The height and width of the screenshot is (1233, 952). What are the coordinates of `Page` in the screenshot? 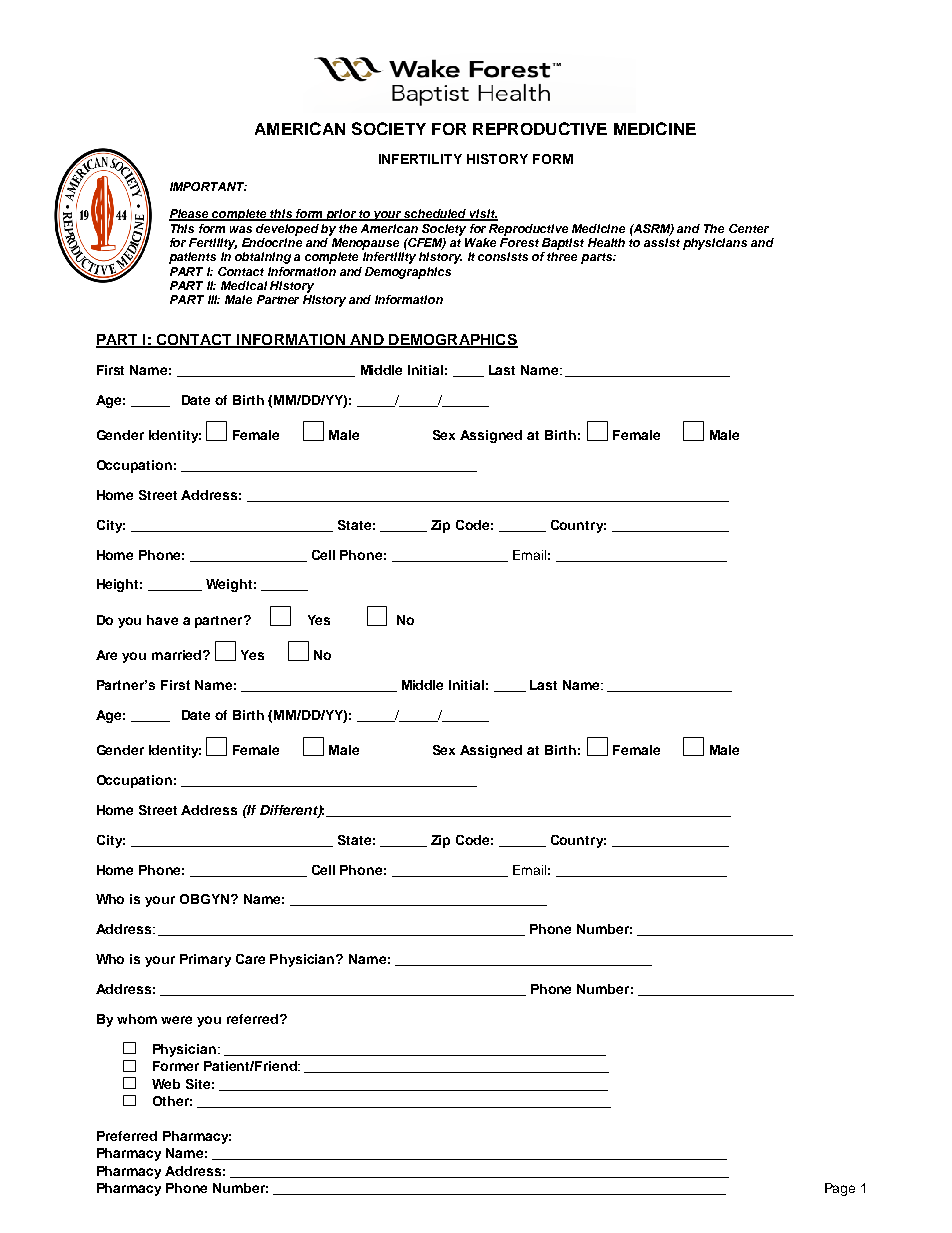 It's located at (840, 1189).
